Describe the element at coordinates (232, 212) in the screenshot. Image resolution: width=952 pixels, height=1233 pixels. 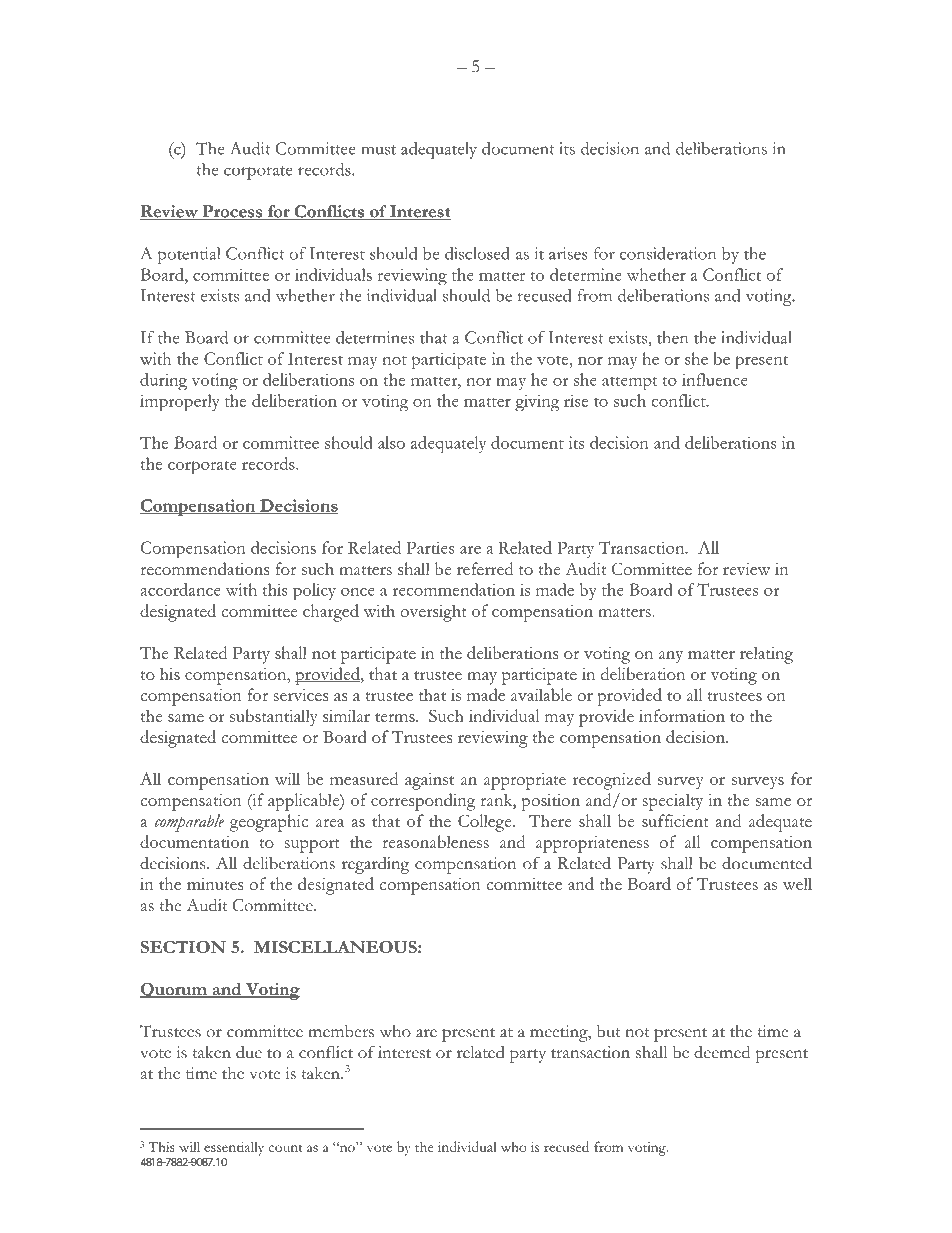
I see `Process` at that location.
